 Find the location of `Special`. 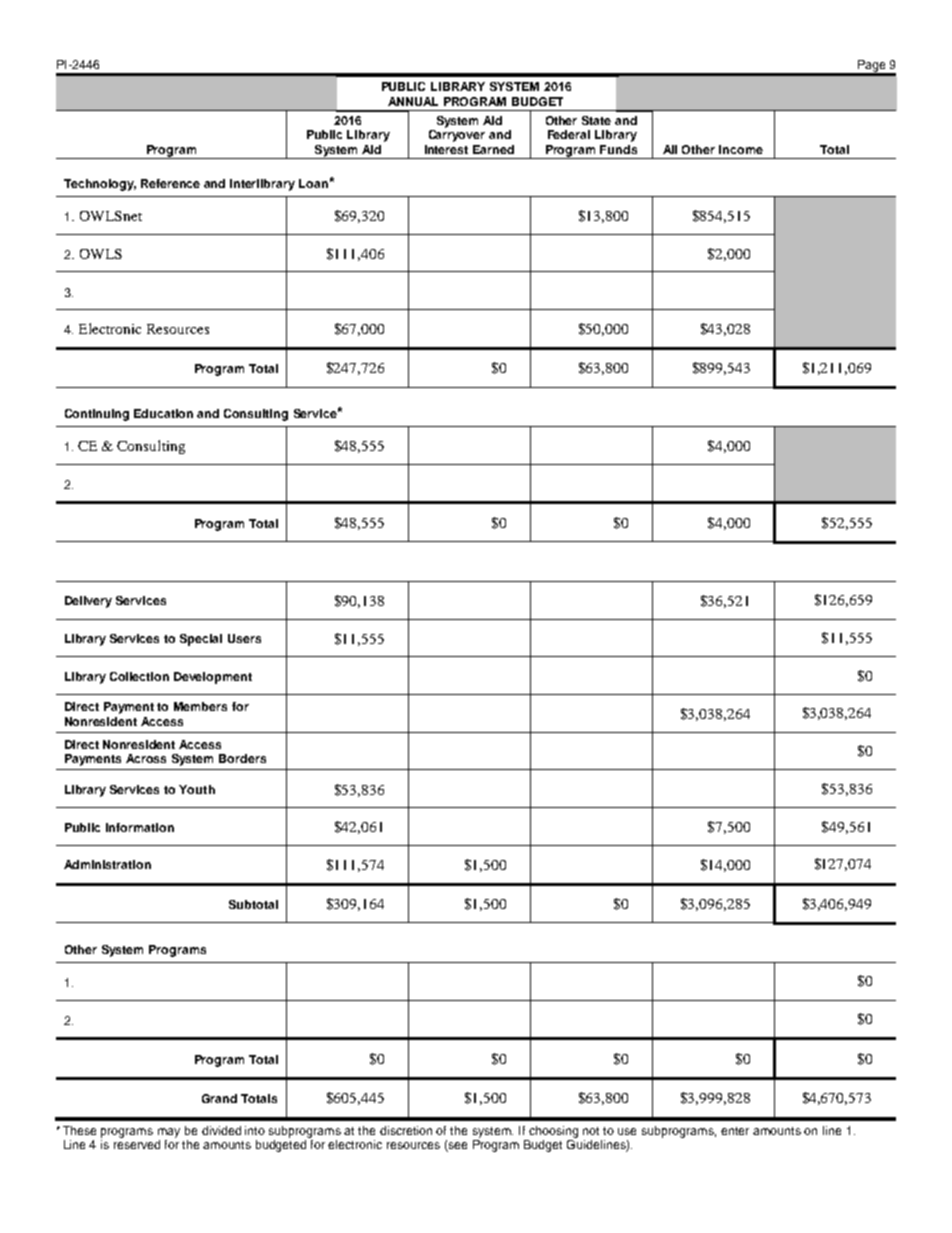

Special is located at coordinates (201, 640).
